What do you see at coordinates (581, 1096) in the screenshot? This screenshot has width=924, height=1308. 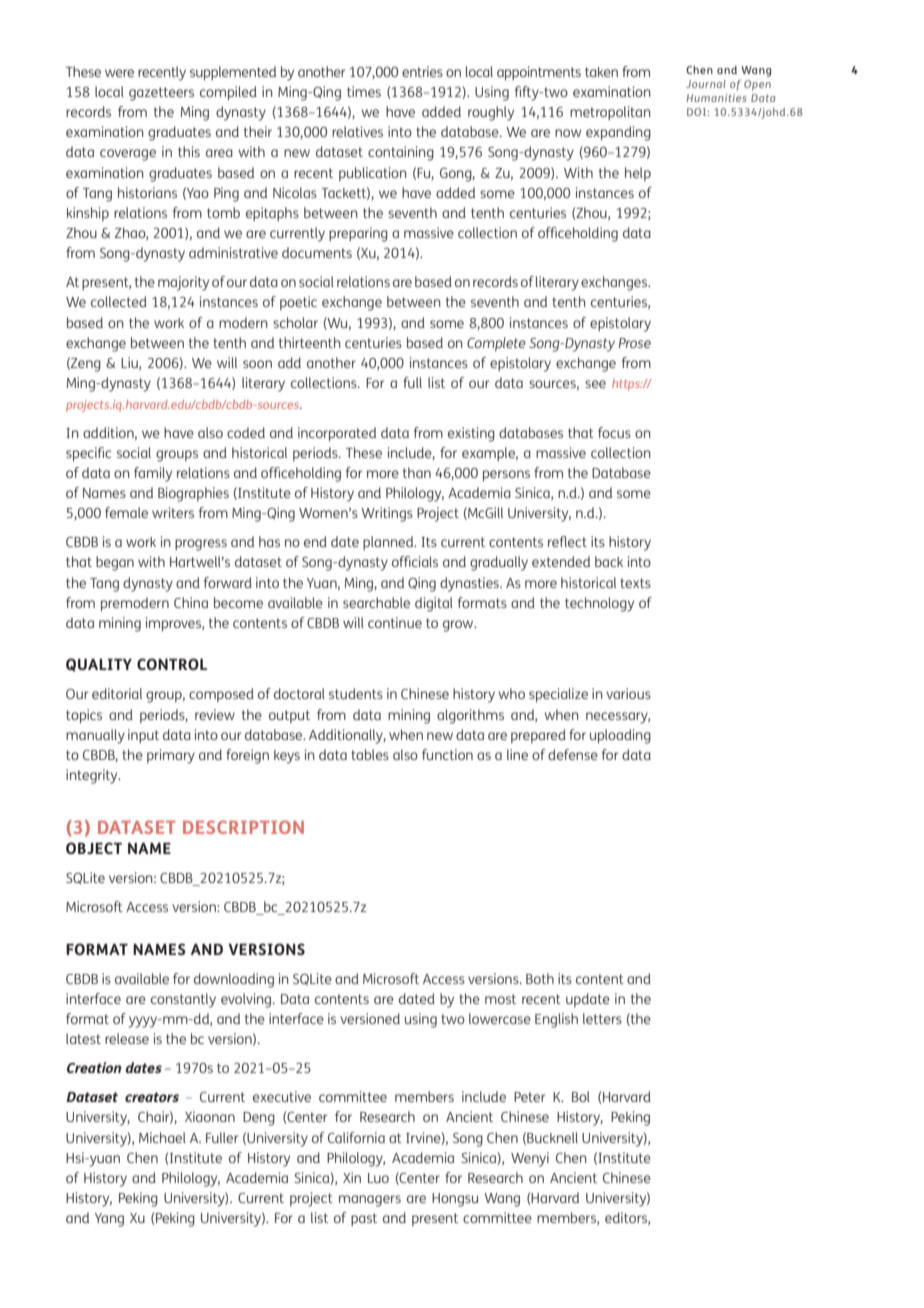 I see `Bol` at bounding box center [581, 1096].
